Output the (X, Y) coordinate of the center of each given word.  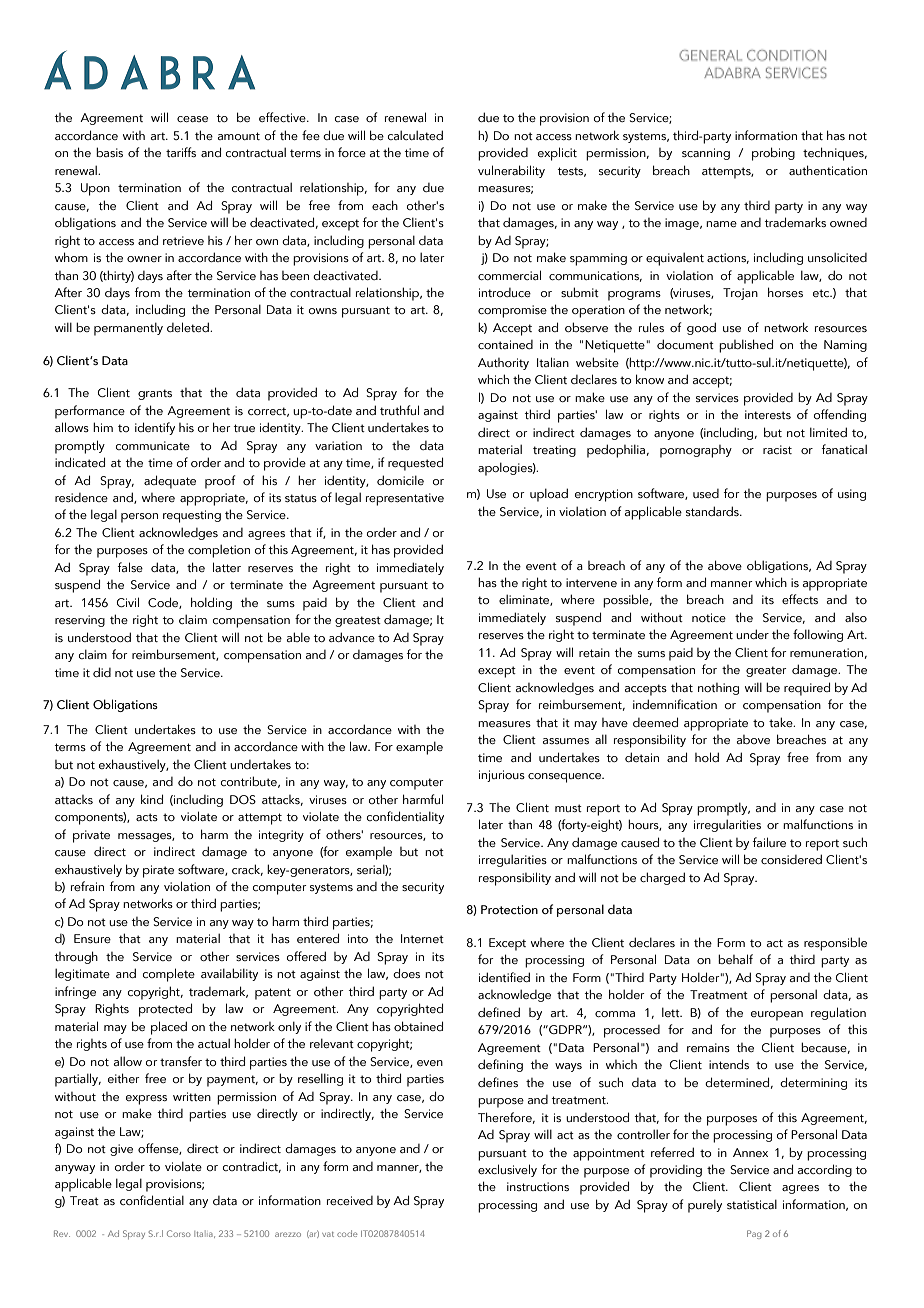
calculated (415, 135)
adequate (170, 482)
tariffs (181, 152)
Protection (509, 909)
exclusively (507, 1170)
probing (773, 154)
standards (713, 511)
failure (769, 842)
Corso (179, 1233)
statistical (752, 1204)
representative (405, 499)
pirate (158, 871)
